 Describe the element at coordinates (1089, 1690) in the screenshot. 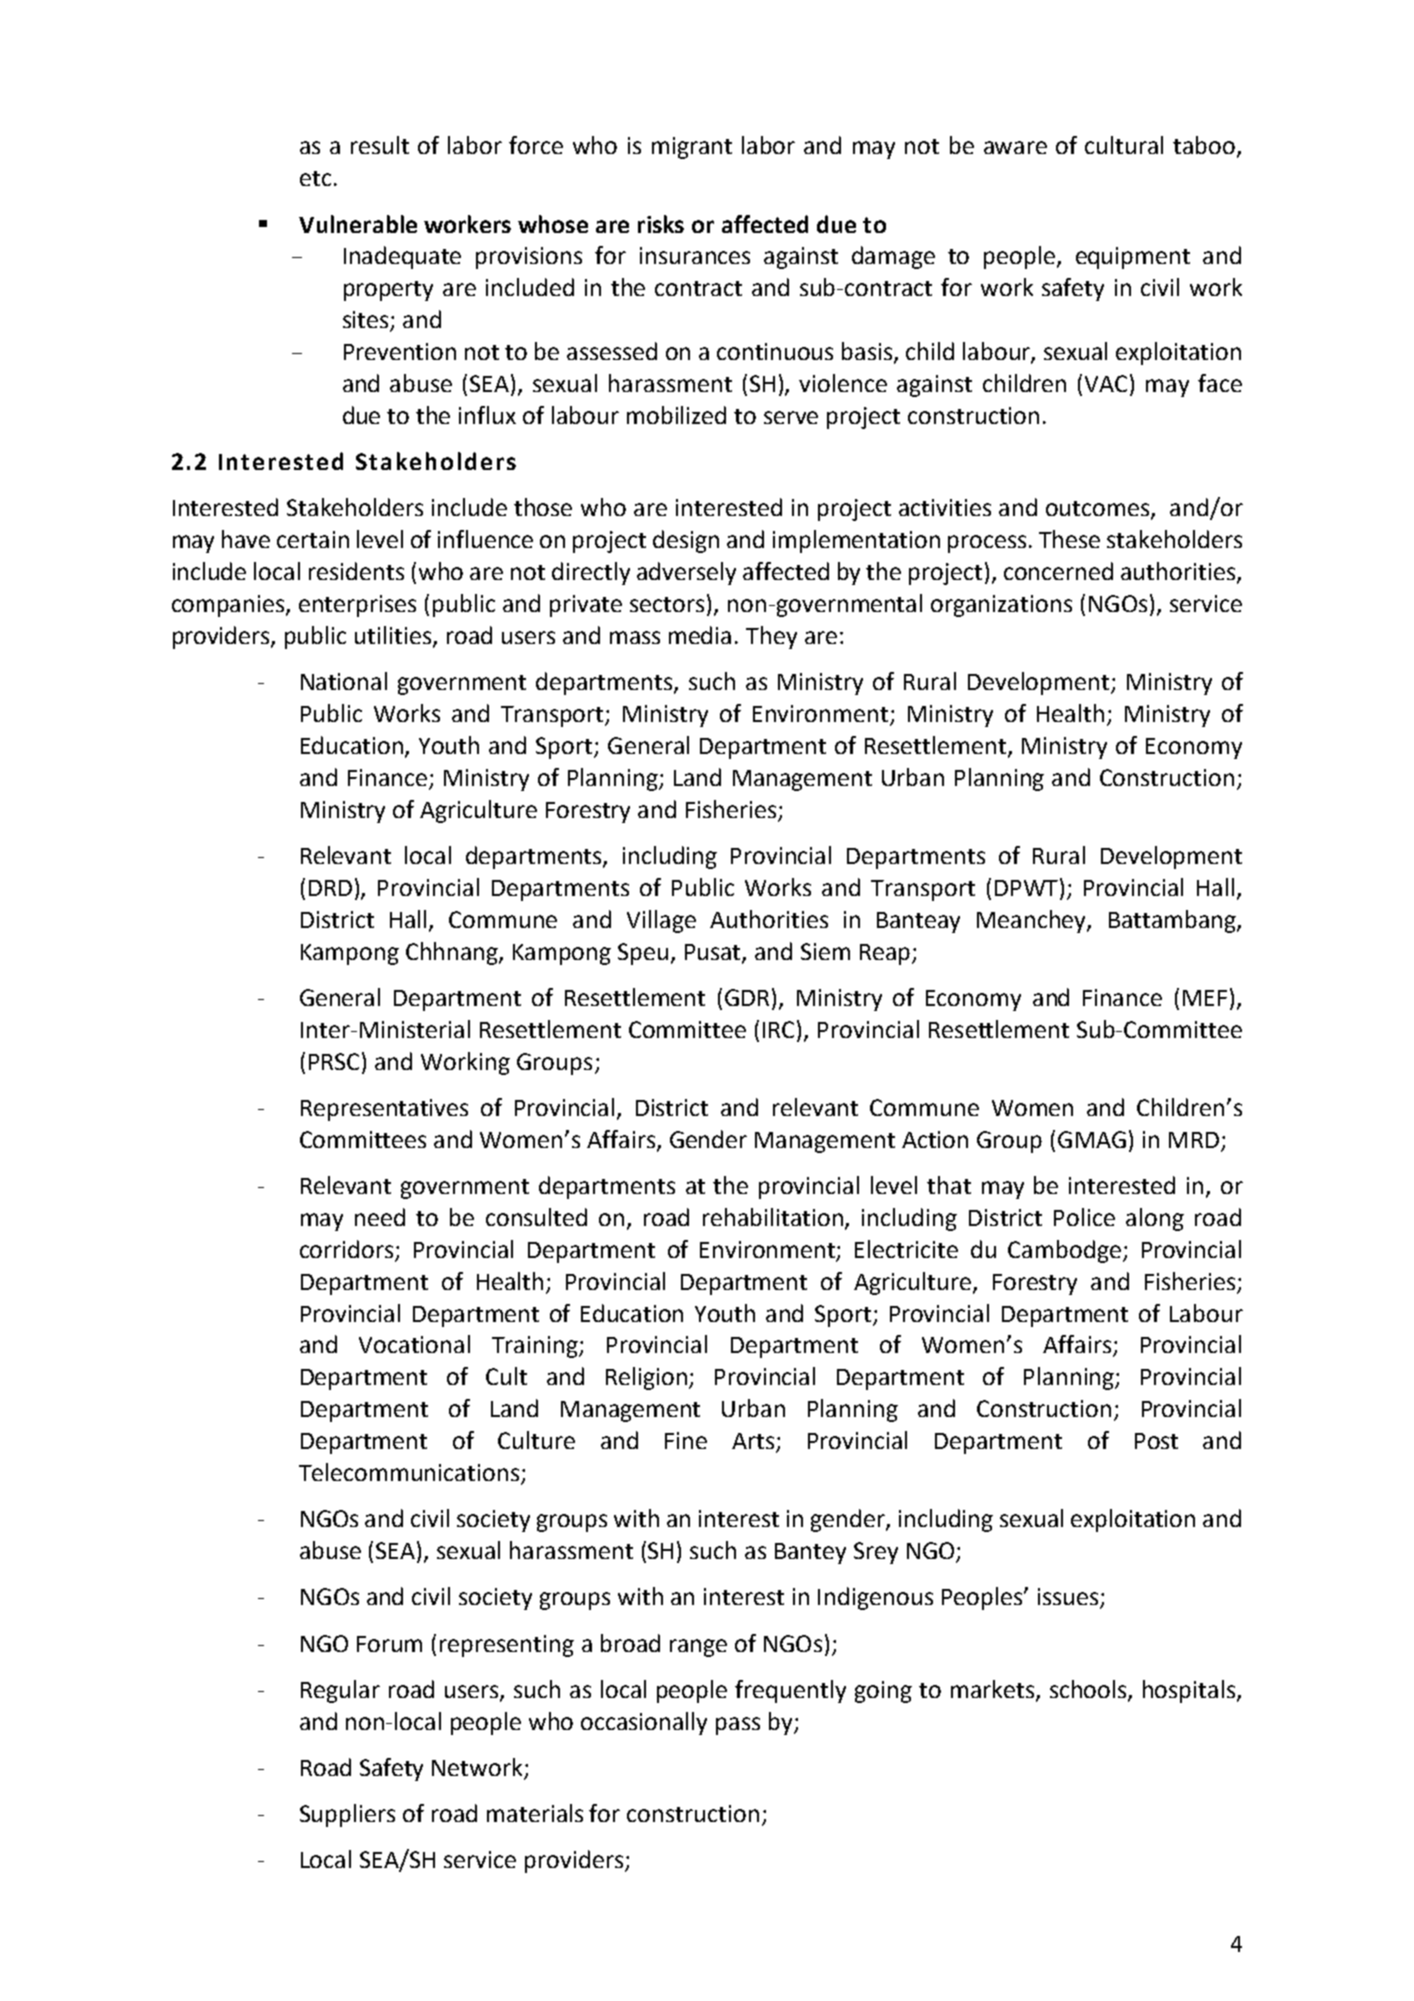

I see `schools` at that location.
